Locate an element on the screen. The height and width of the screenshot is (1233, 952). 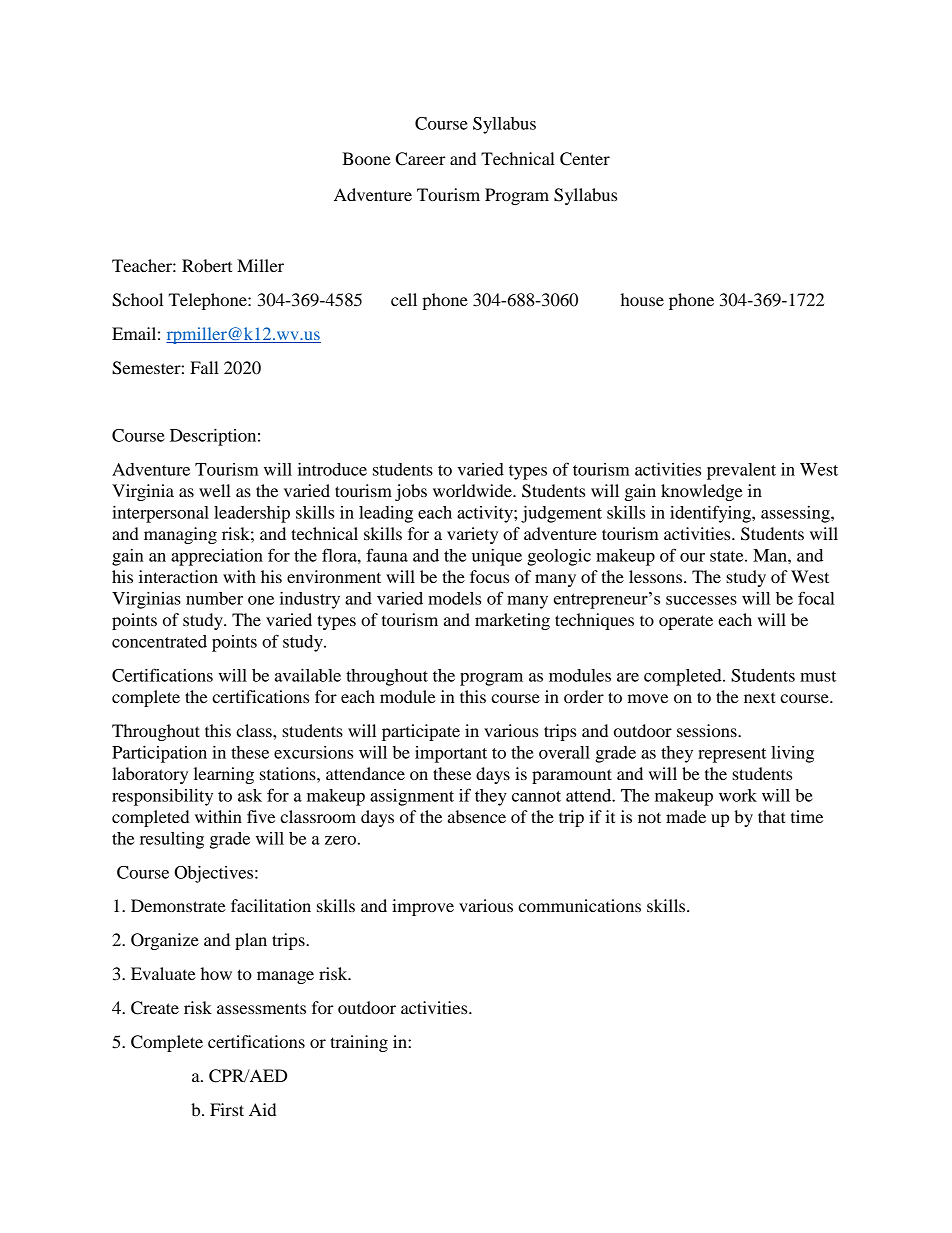
Robert is located at coordinates (207, 265).
